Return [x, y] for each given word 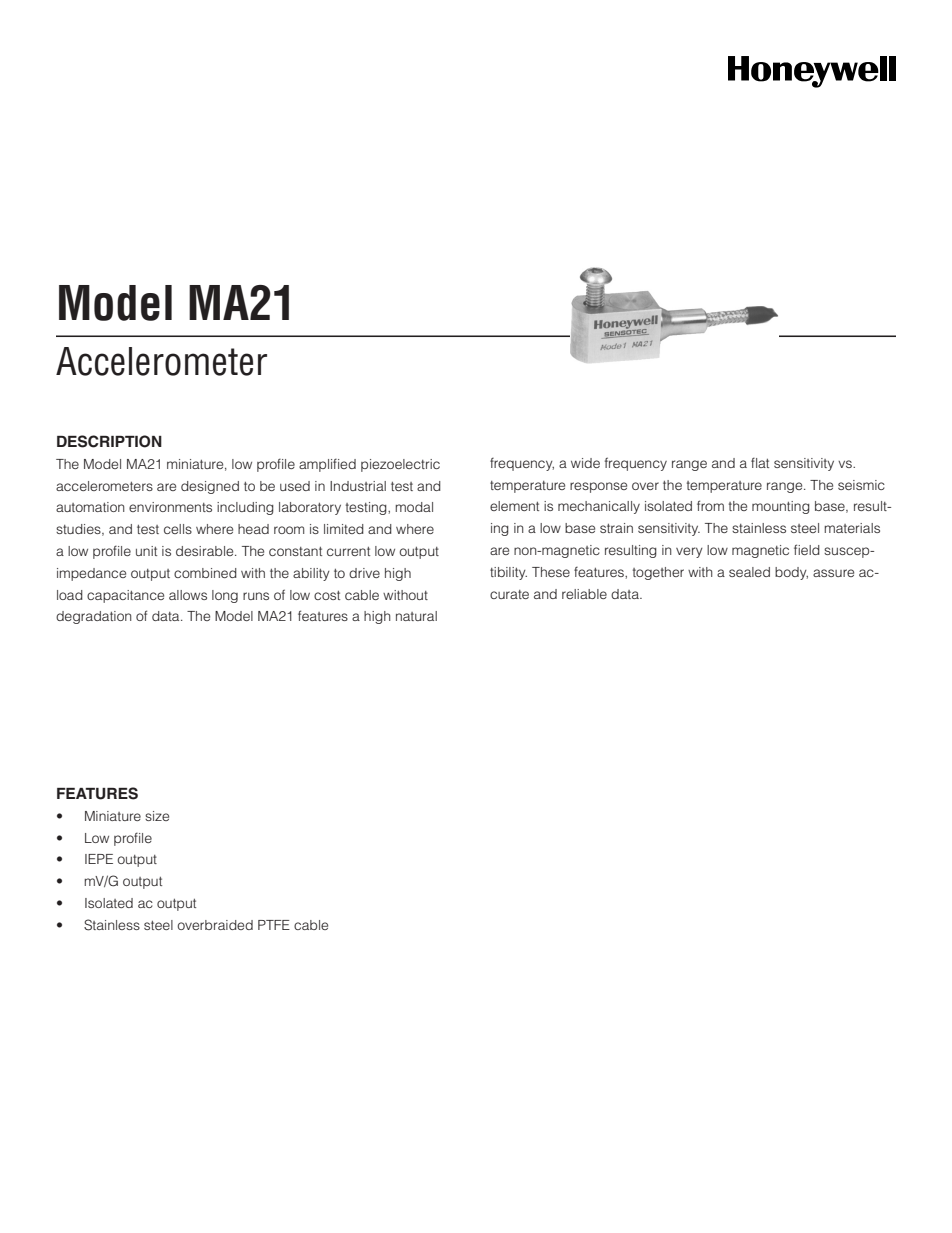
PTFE [274, 925]
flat [760, 462]
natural [416, 616]
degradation [94, 617]
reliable [584, 594]
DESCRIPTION [109, 441]
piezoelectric [400, 465]
